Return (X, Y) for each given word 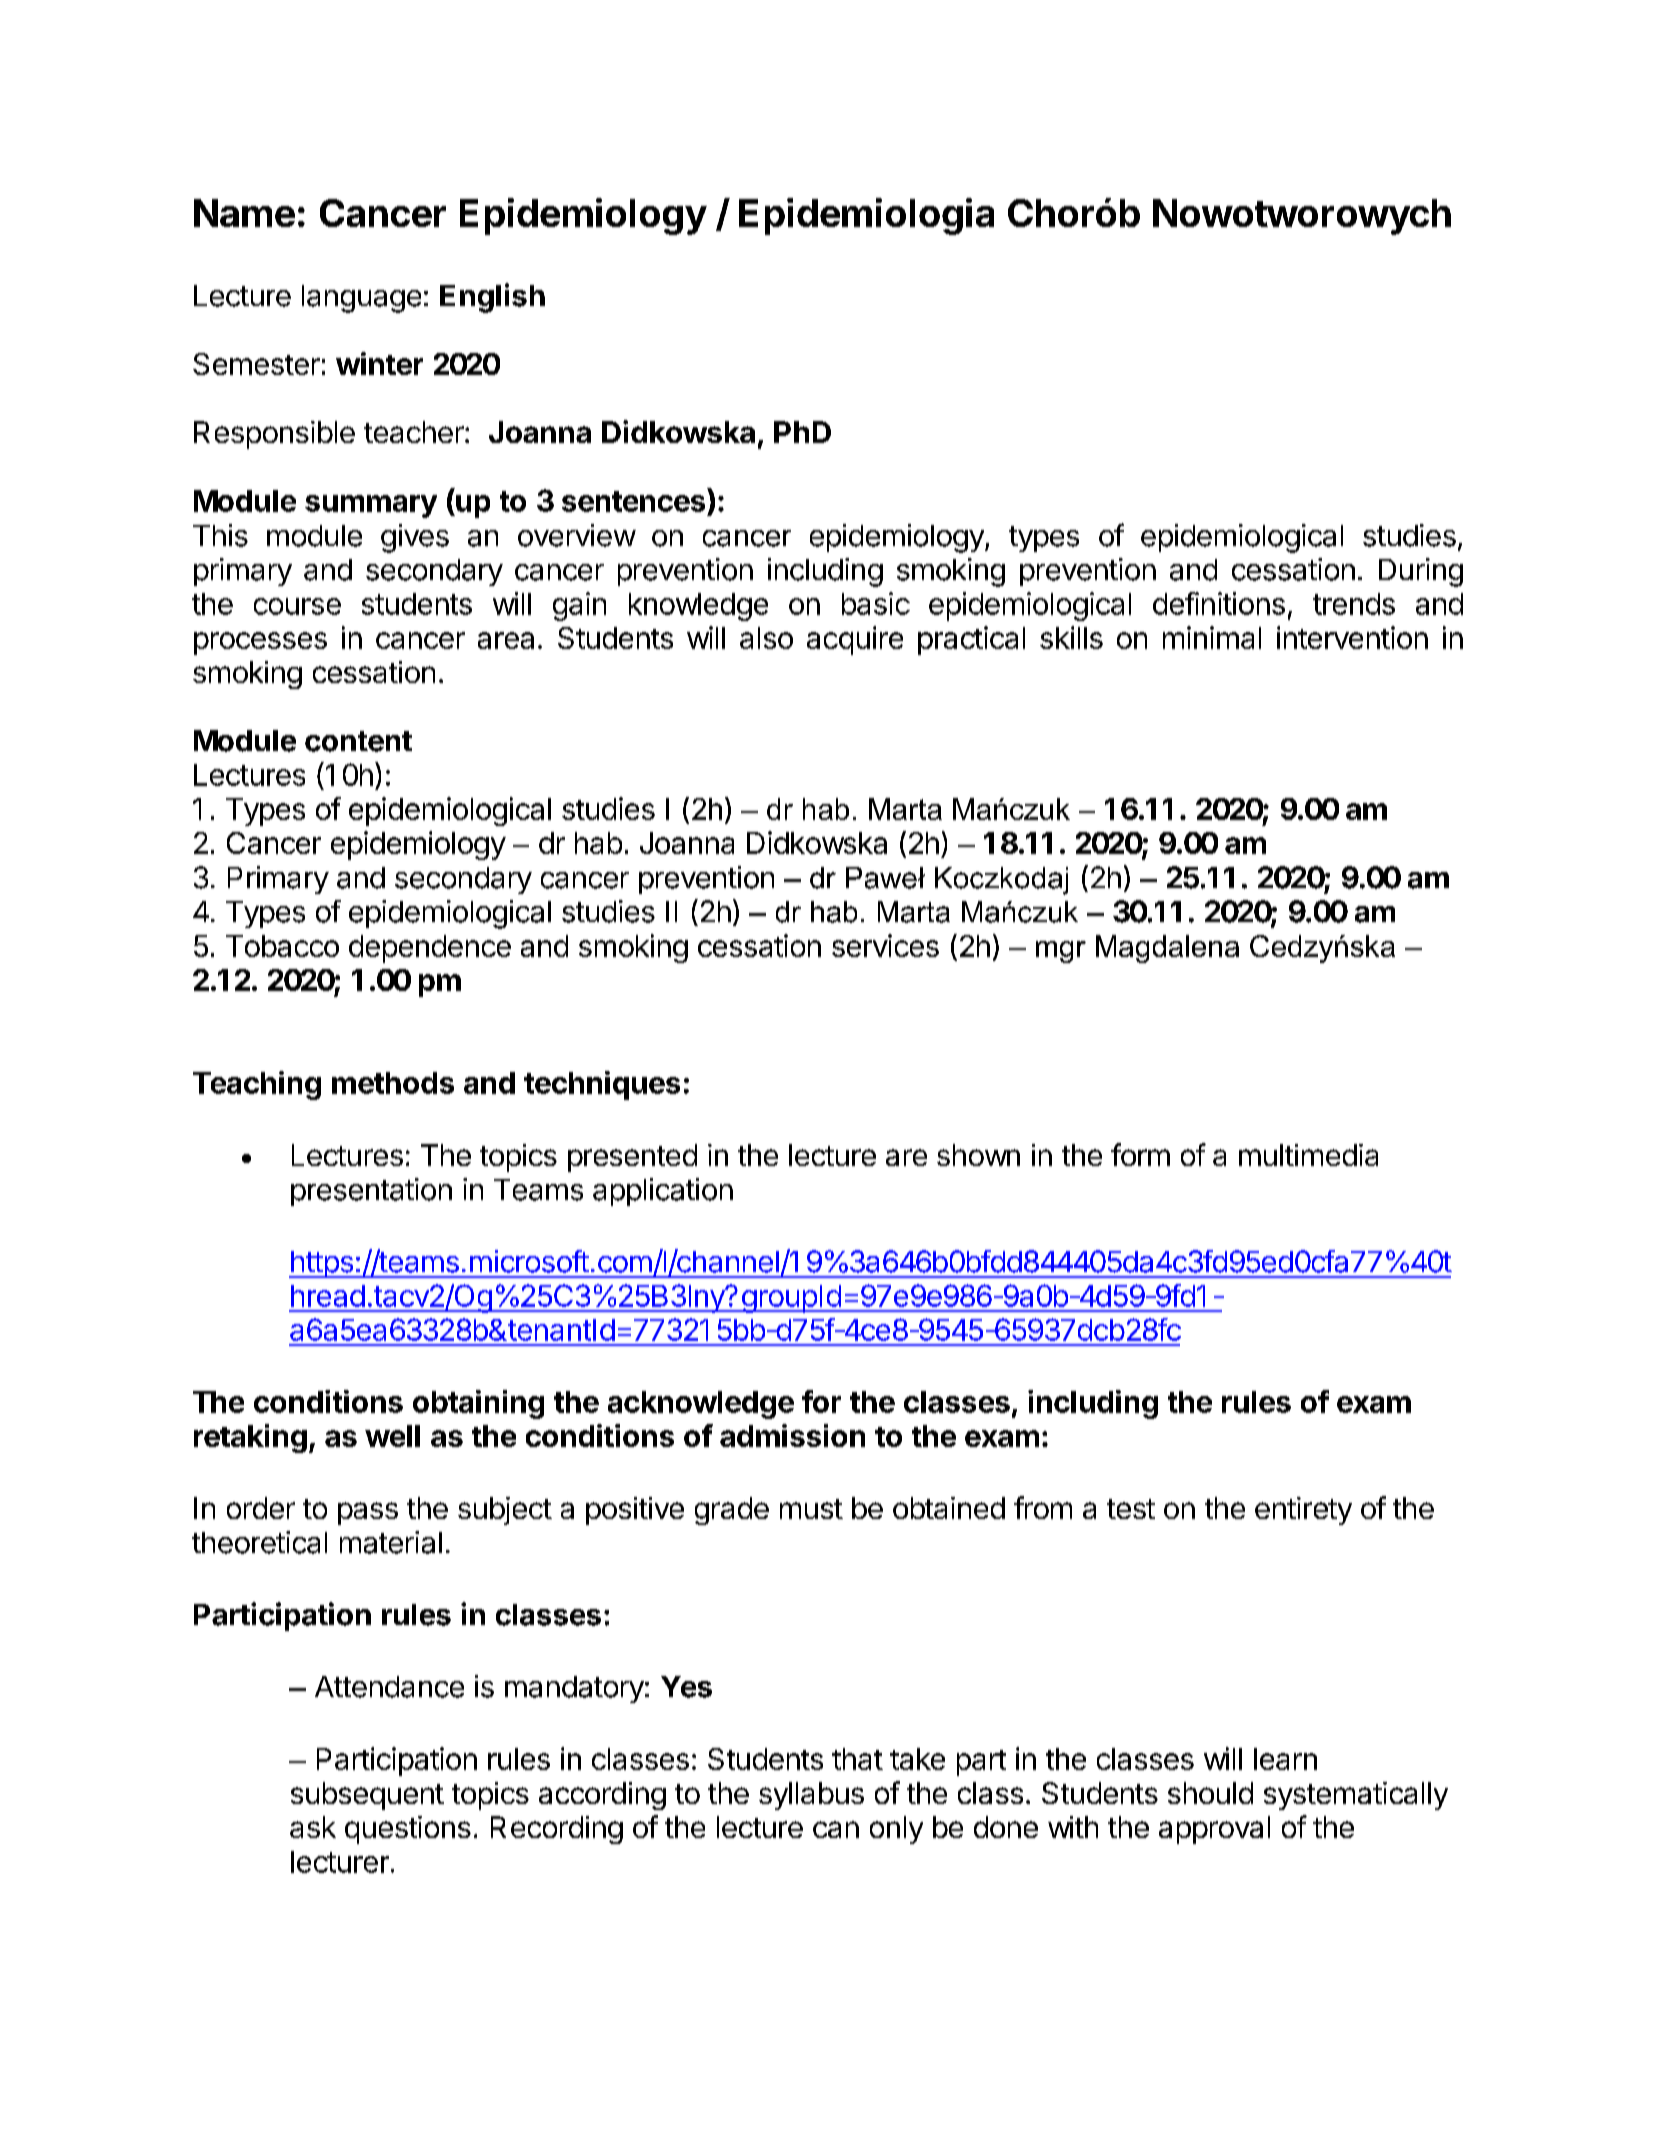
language (361, 299)
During (1421, 572)
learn (1285, 1759)
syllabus (811, 1796)
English (492, 298)
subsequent (367, 1796)
